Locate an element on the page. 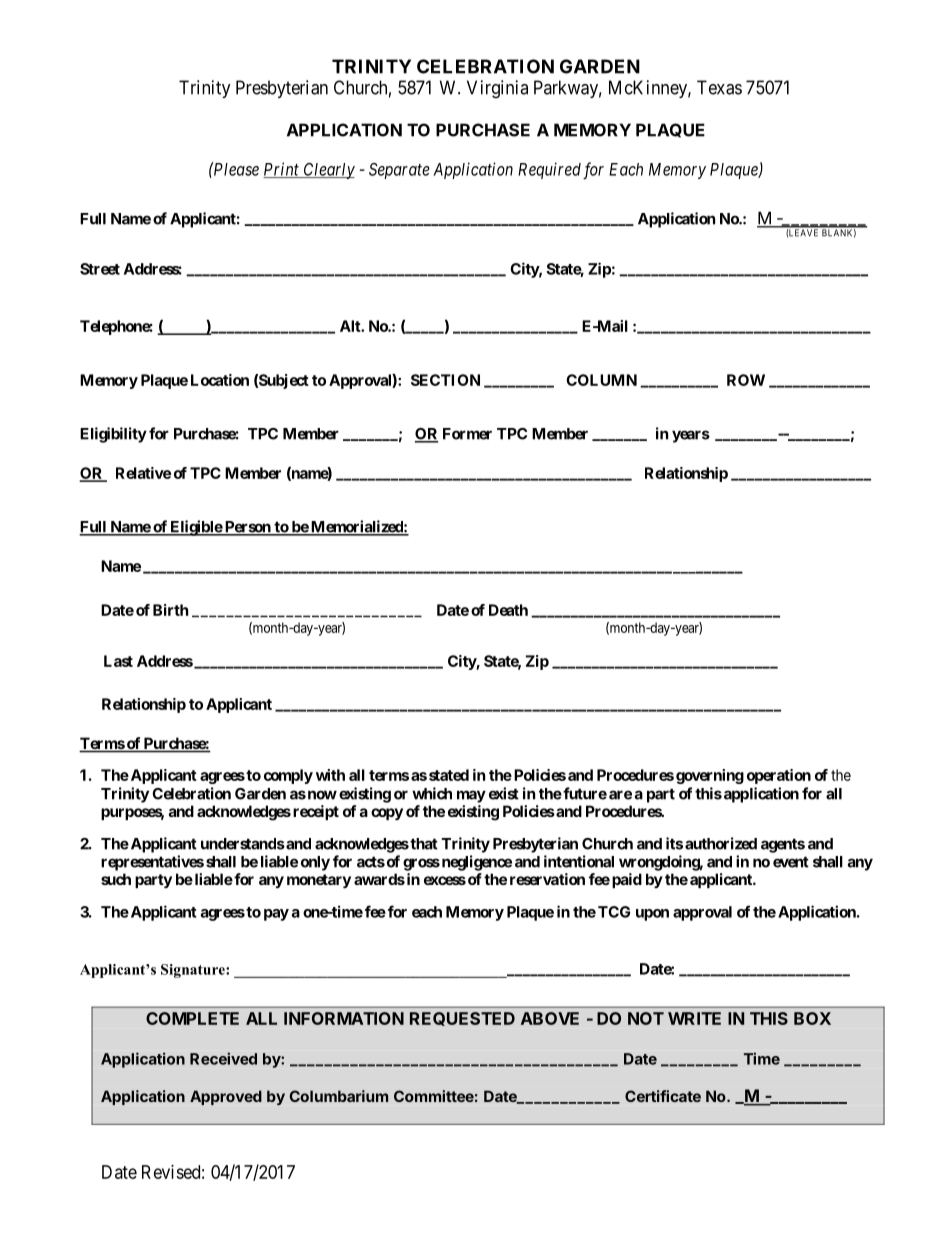  ROW is located at coordinates (746, 380).
